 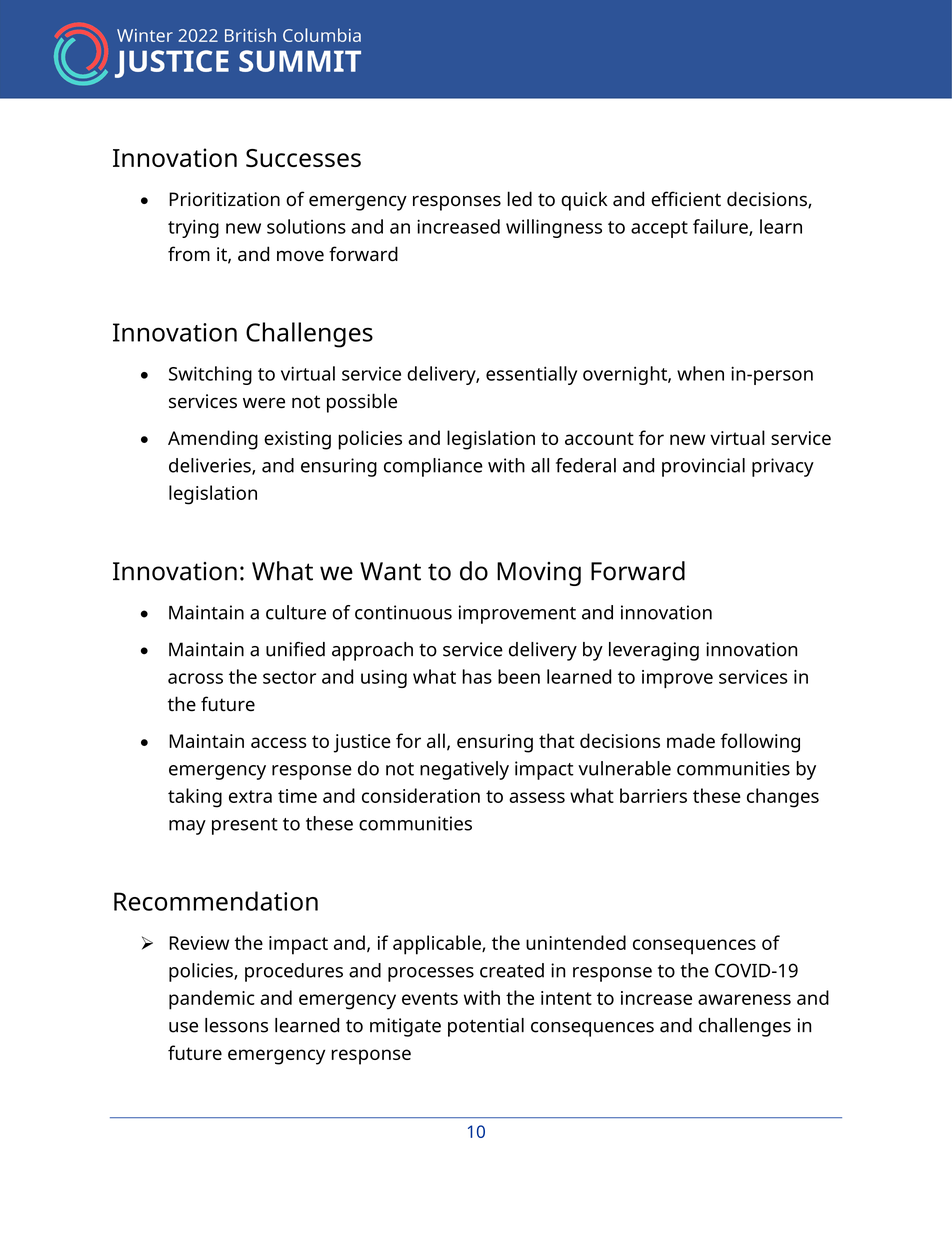 What do you see at coordinates (236, 1025) in the screenshot?
I see `lessons` at bounding box center [236, 1025].
